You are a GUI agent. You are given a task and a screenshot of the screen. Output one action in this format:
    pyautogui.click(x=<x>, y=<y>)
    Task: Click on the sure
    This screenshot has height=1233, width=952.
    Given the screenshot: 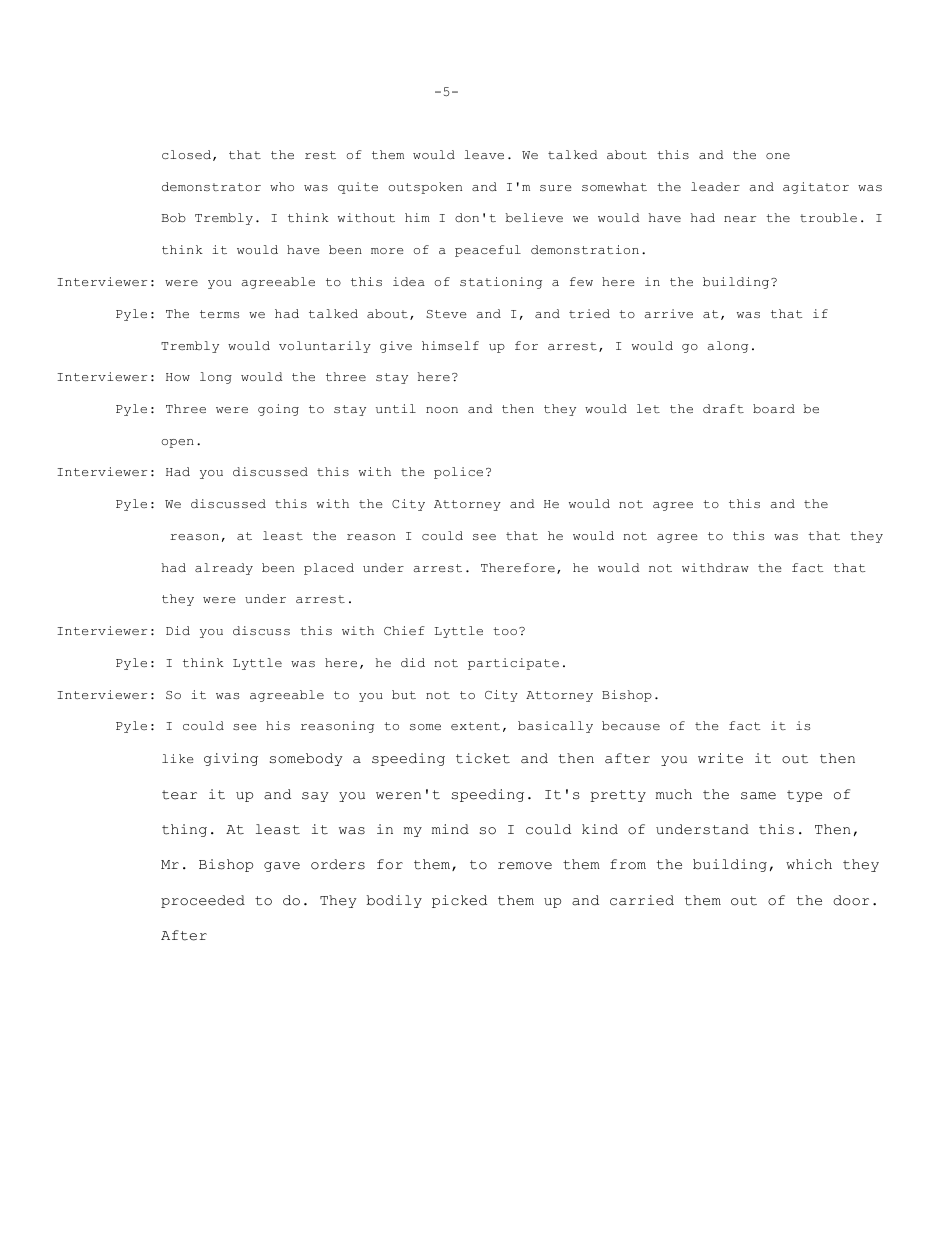 What is the action you would take?
    pyautogui.click(x=556, y=188)
